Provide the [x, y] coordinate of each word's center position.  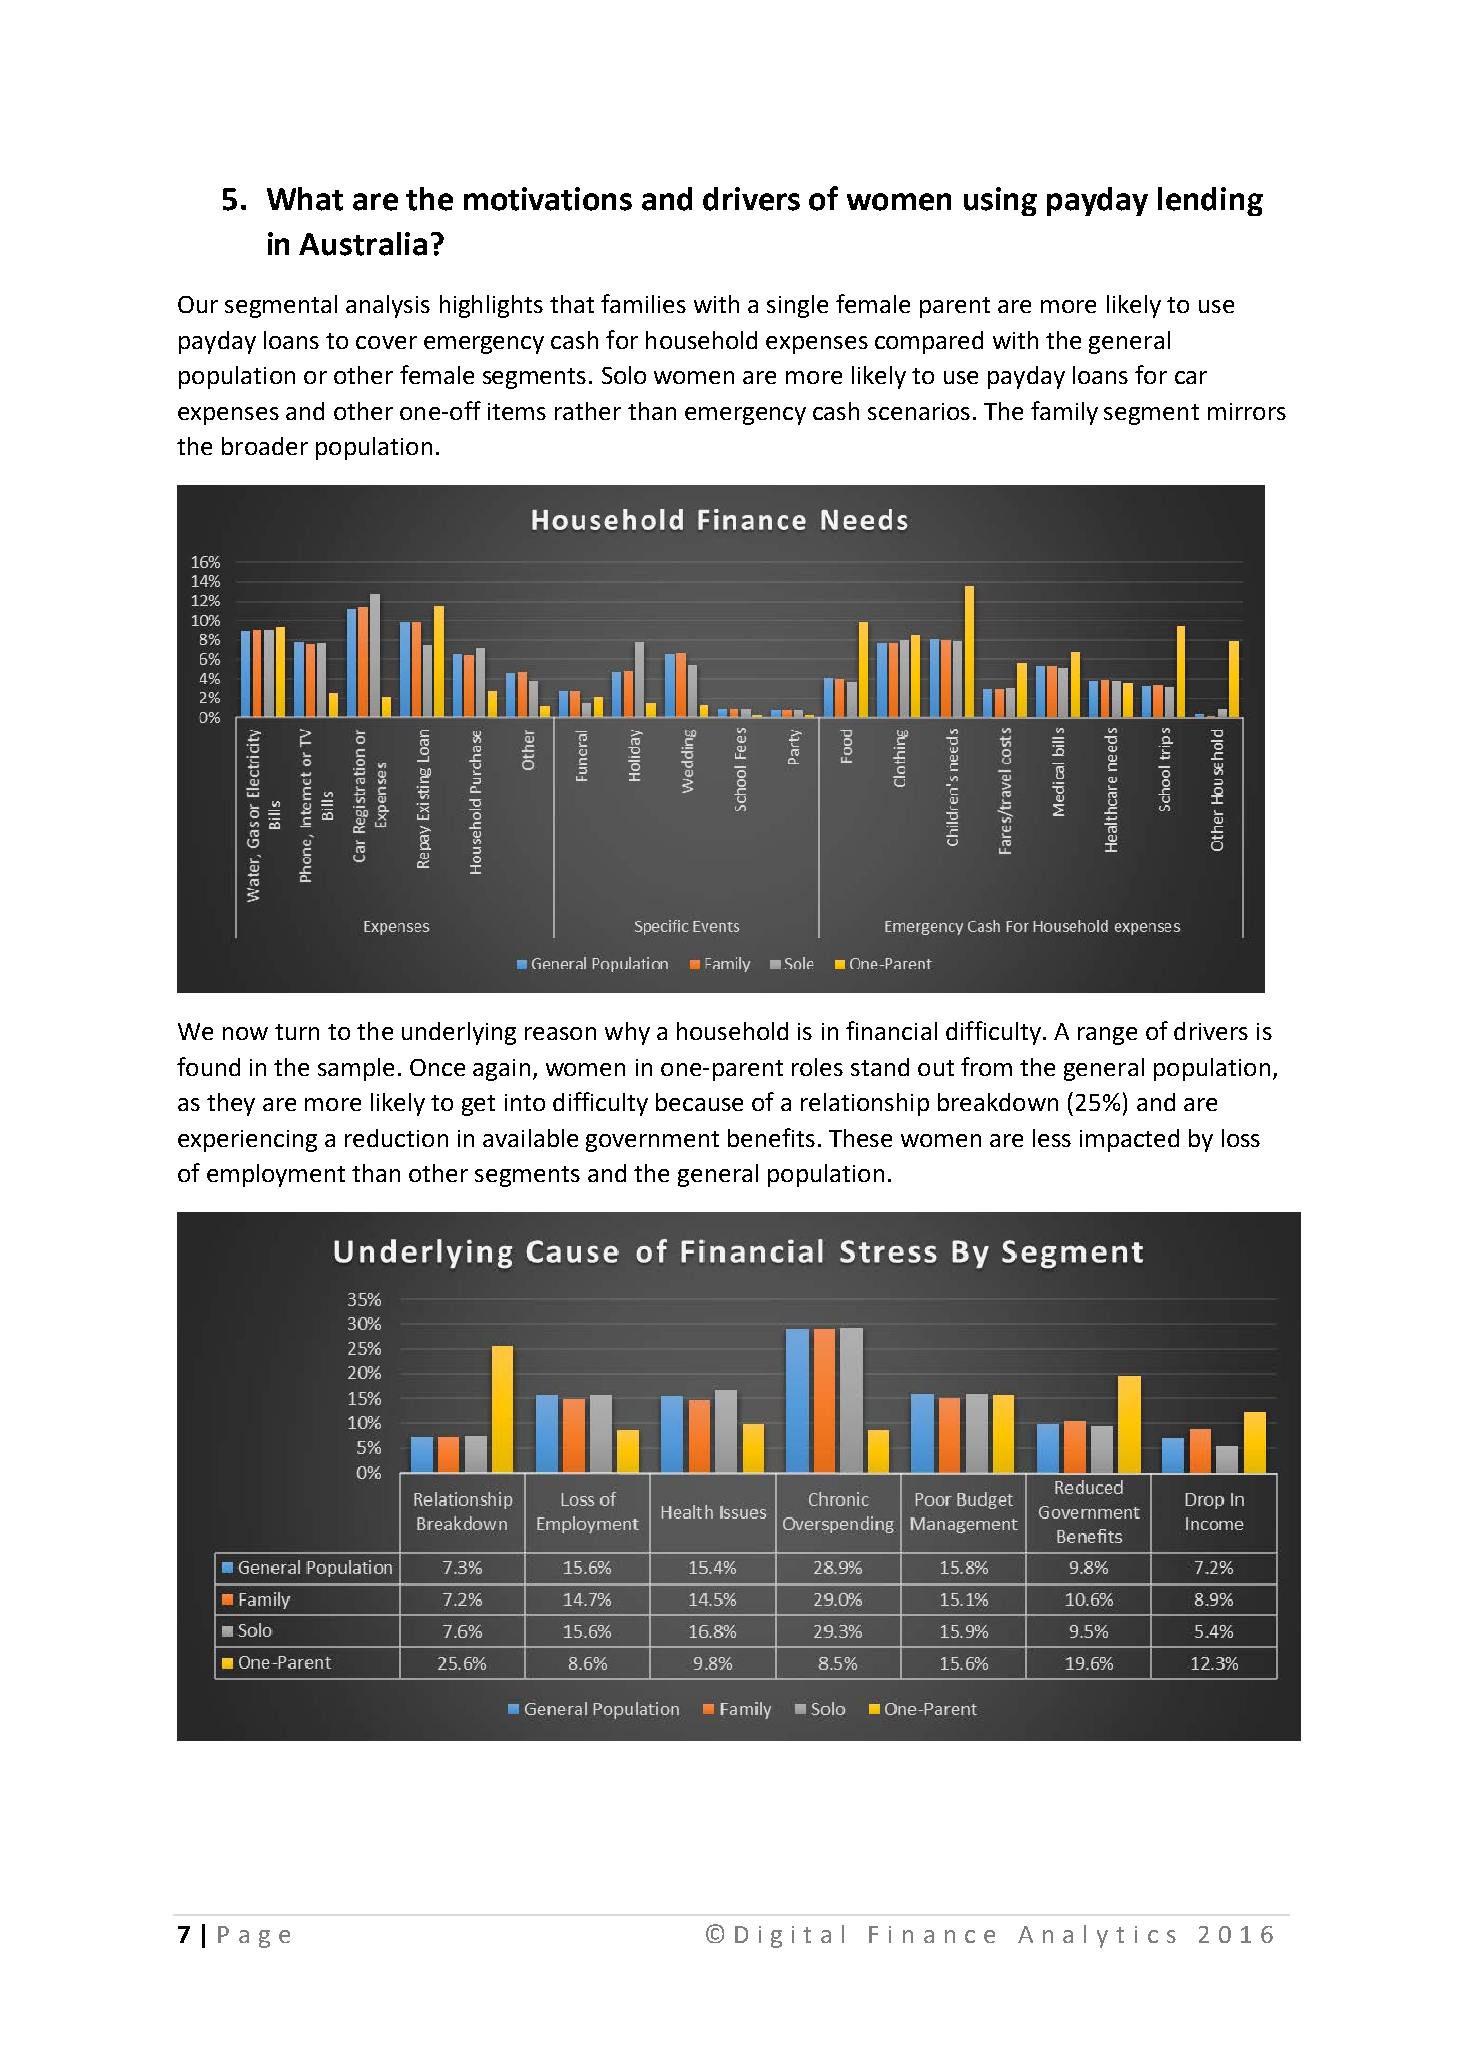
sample [356, 1069]
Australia [363, 244]
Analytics [1097, 1936]
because [699, 1102]
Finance [932, 1934]
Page [254, 1937]
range [1107, 1036]
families [643, 303]
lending [1210, 201]
